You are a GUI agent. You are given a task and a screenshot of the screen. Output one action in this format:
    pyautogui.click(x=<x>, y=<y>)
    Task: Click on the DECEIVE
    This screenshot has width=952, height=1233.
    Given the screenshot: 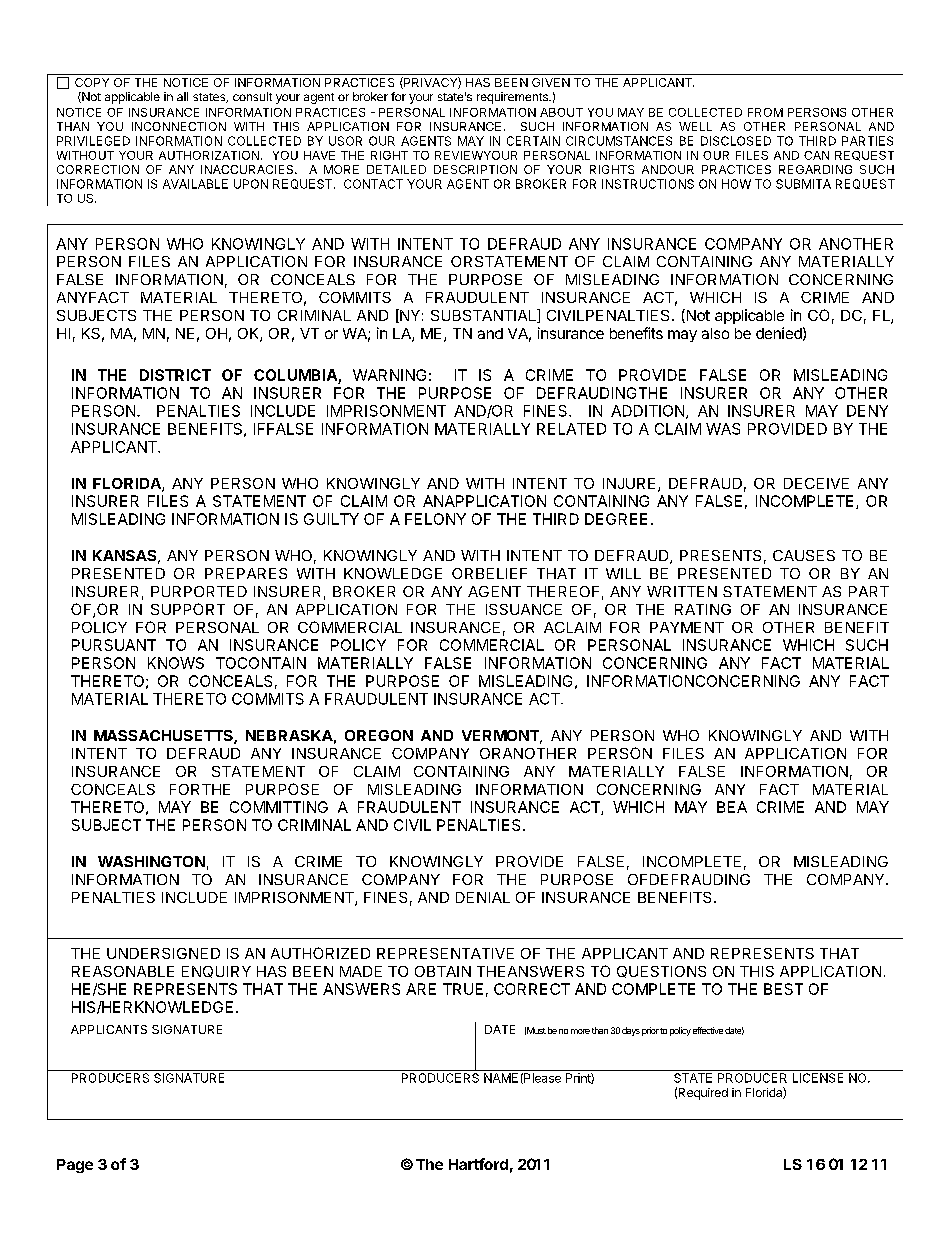 What is the action you would take?
    pyautogui.click(x=816, y=483)
